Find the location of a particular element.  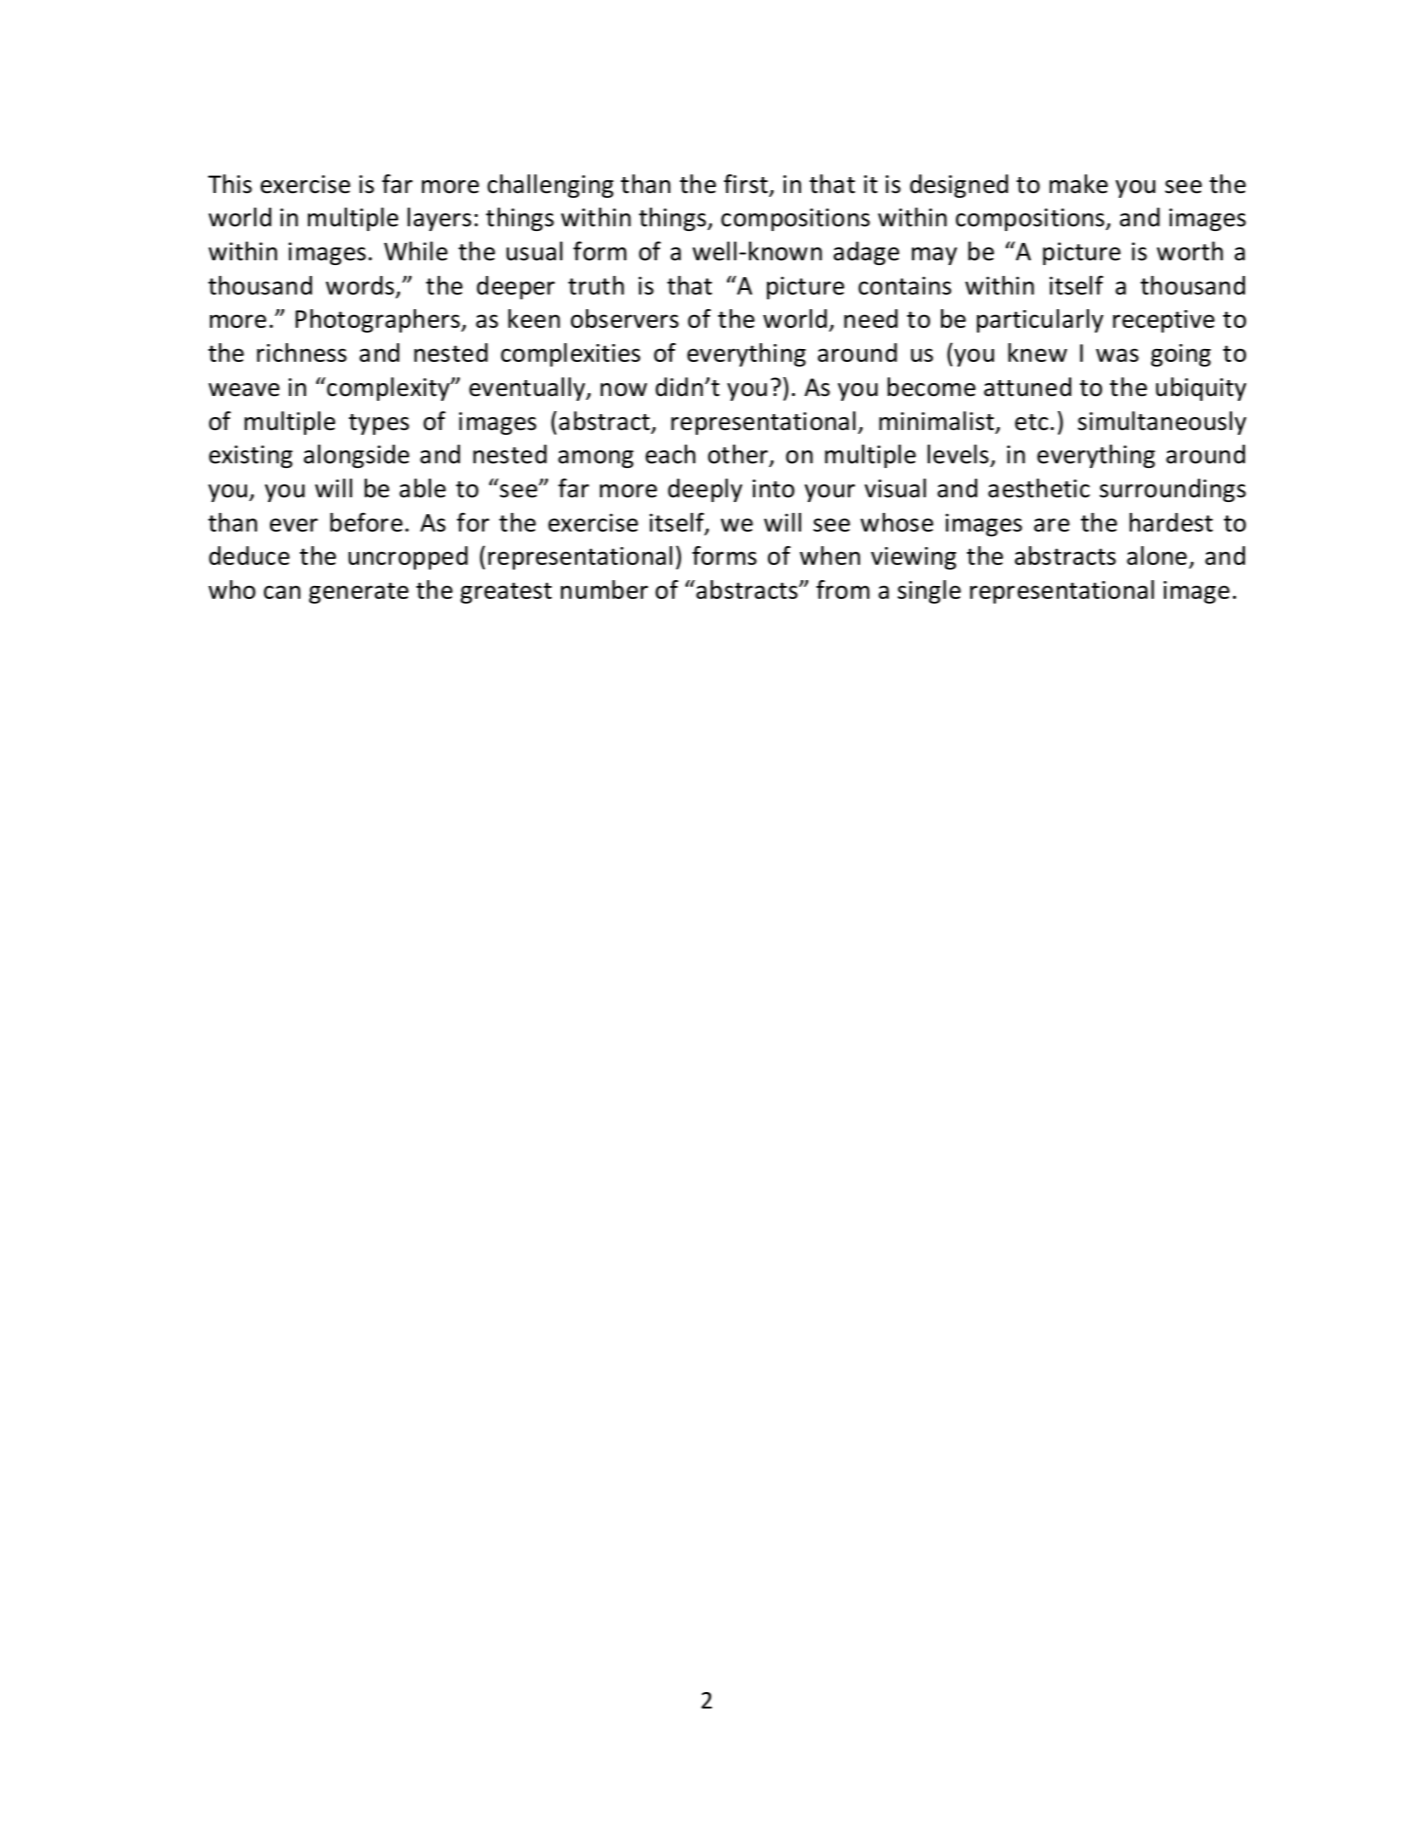

complexities is located at coordinates (570, 355).
